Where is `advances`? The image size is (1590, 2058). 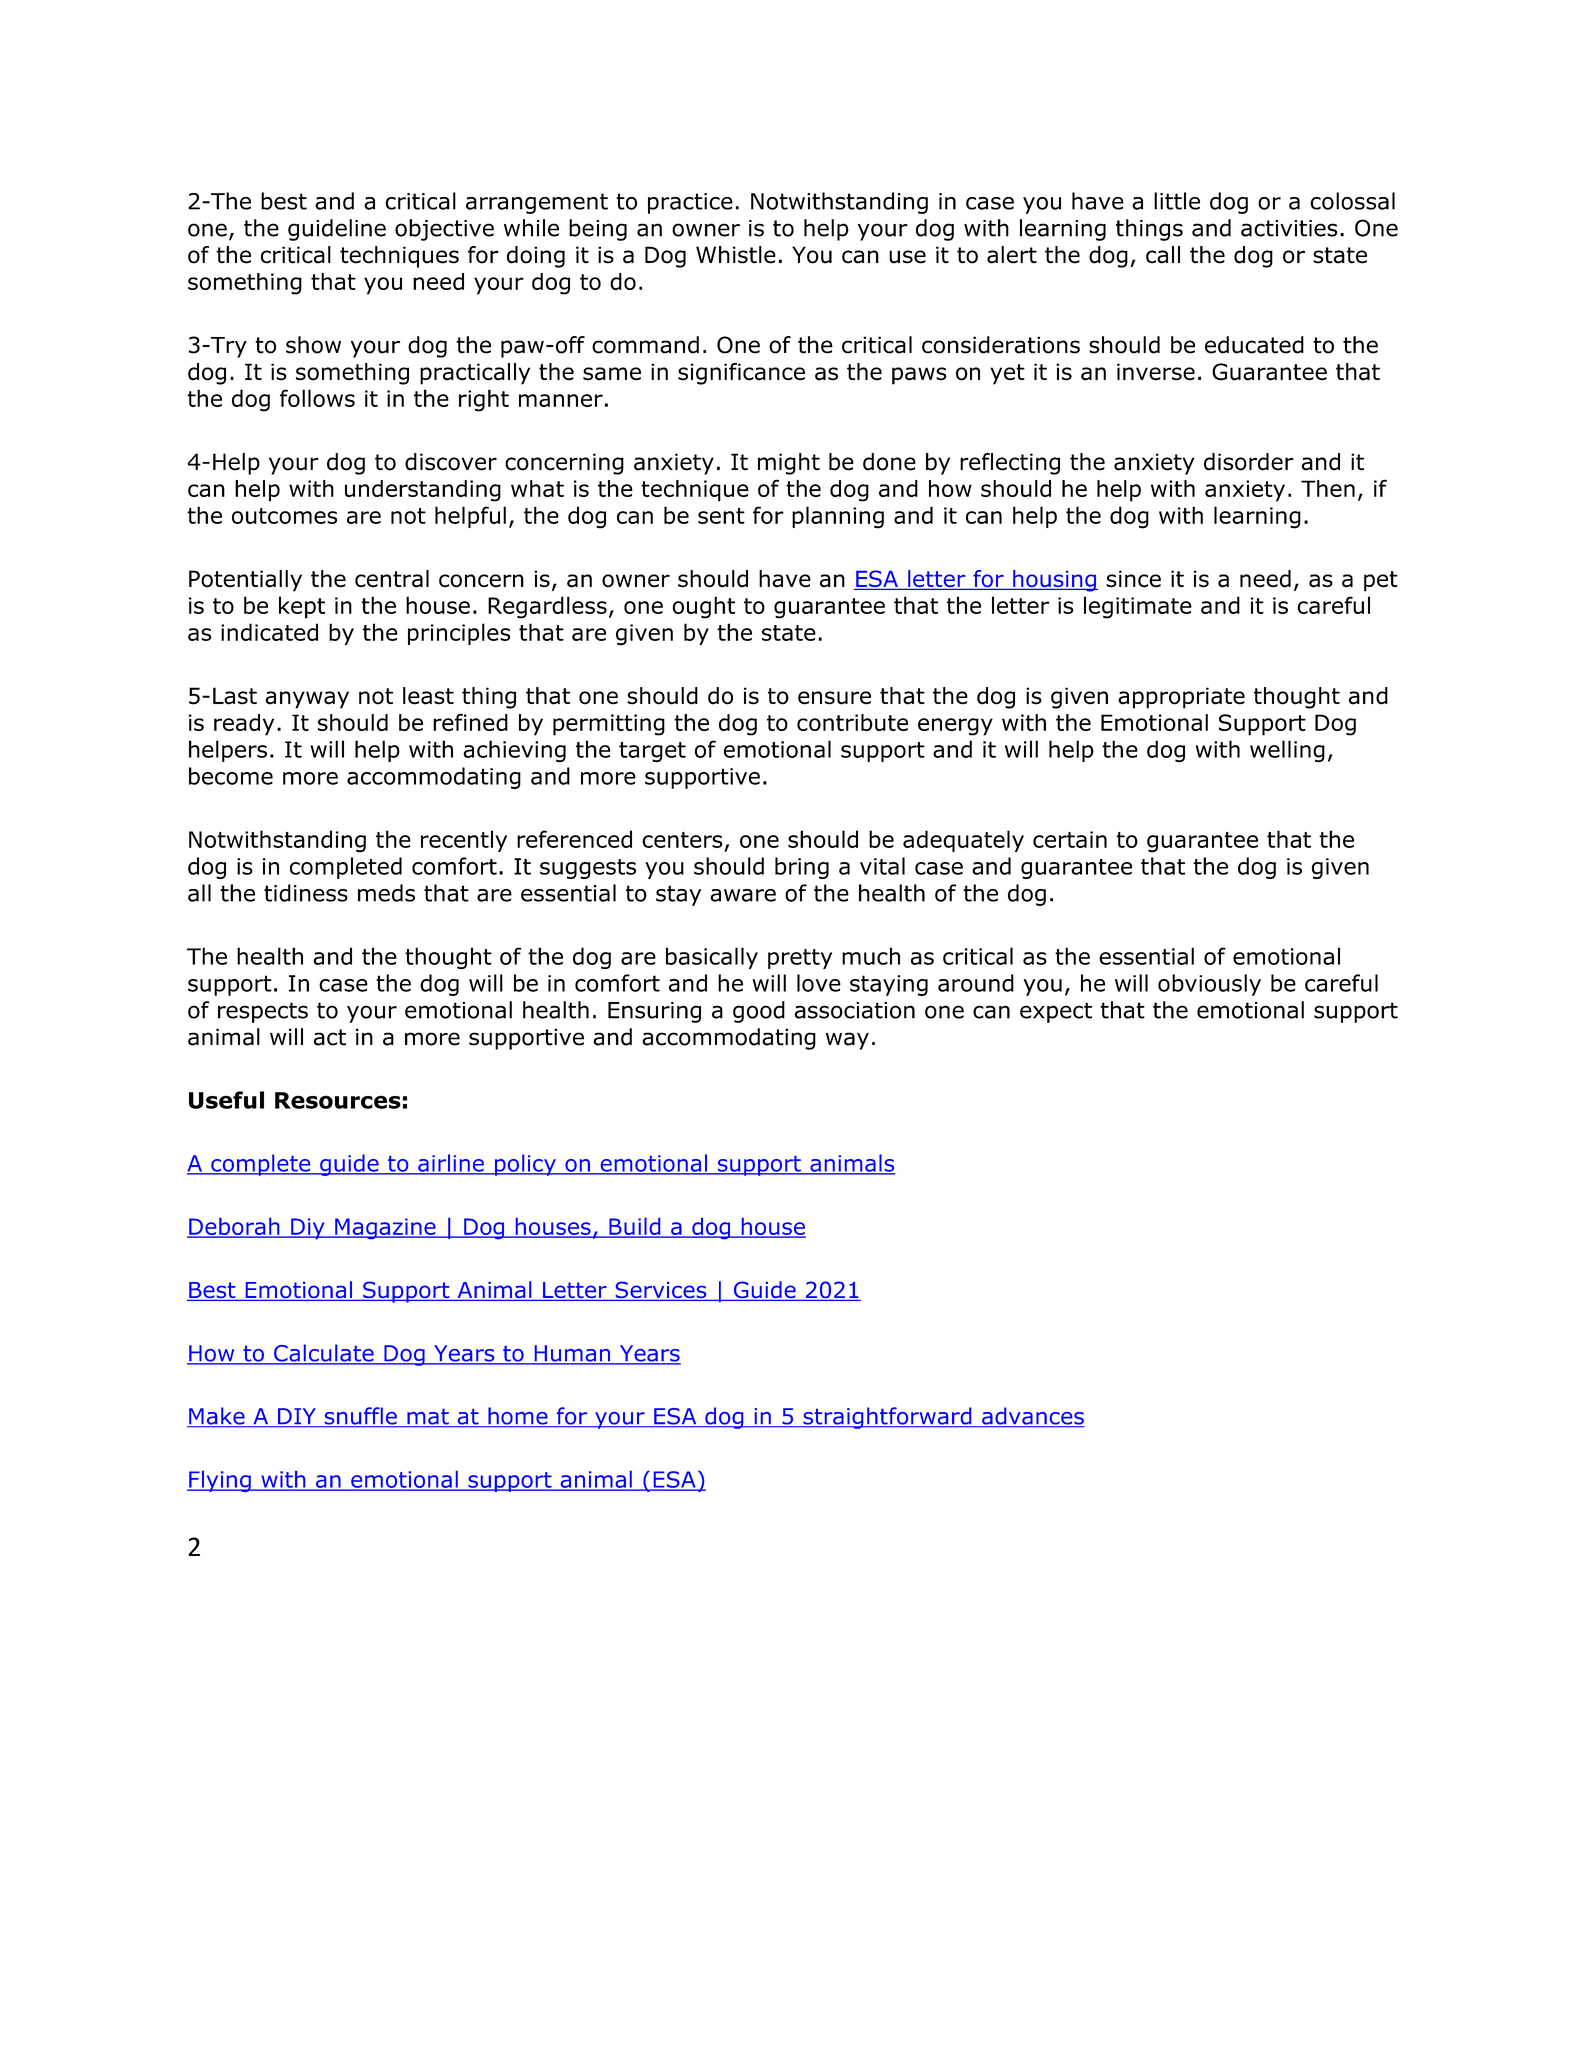 advances is located at coordinates (1032, 1417).
